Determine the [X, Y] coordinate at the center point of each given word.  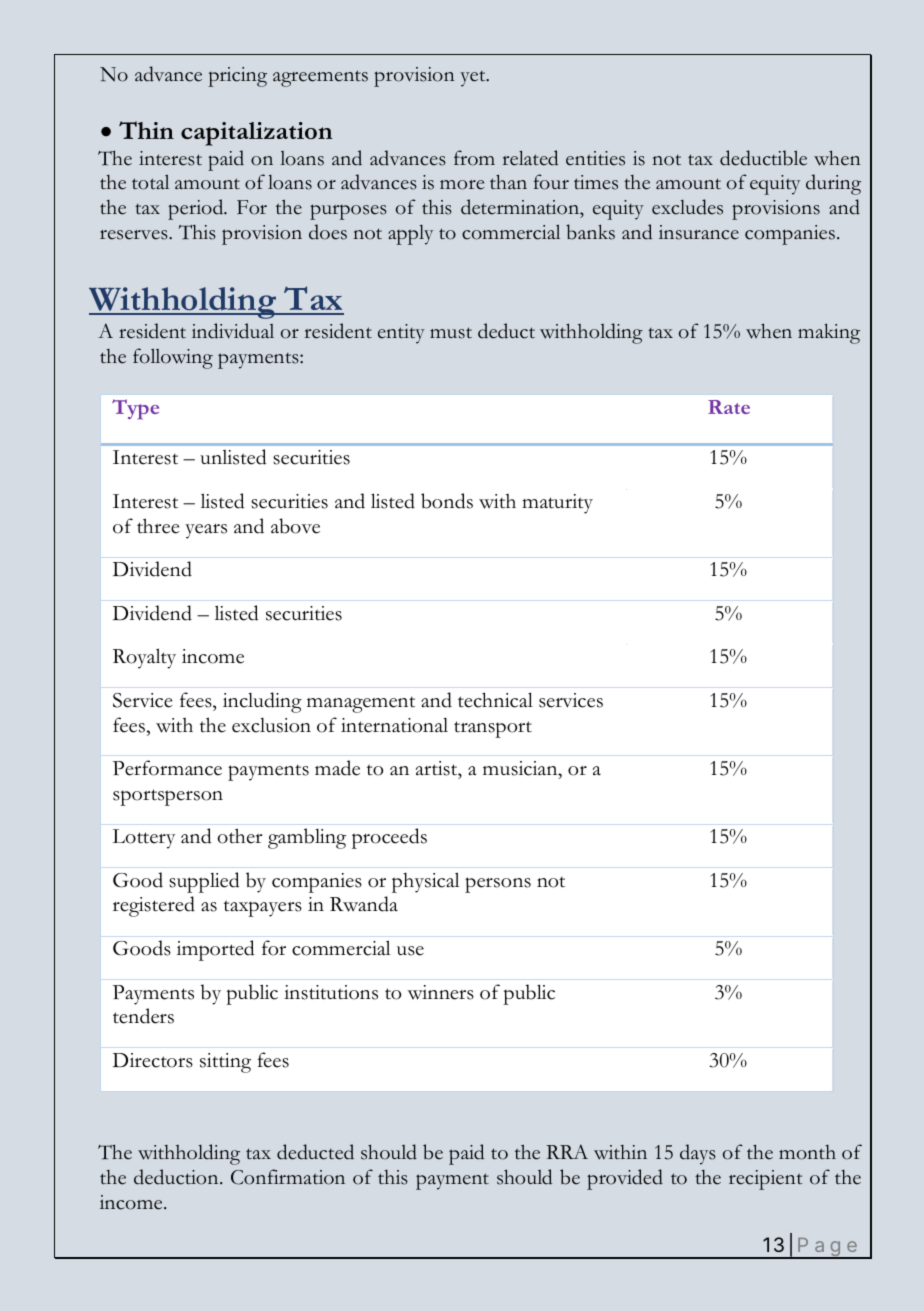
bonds [447, 501]
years [206, 531]
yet [474, 79]
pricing [238, 77]
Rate [729, 407]
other [240, 836]
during [833, 184]
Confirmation [288, 1177]
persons [498, 885]
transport [493, 729]
